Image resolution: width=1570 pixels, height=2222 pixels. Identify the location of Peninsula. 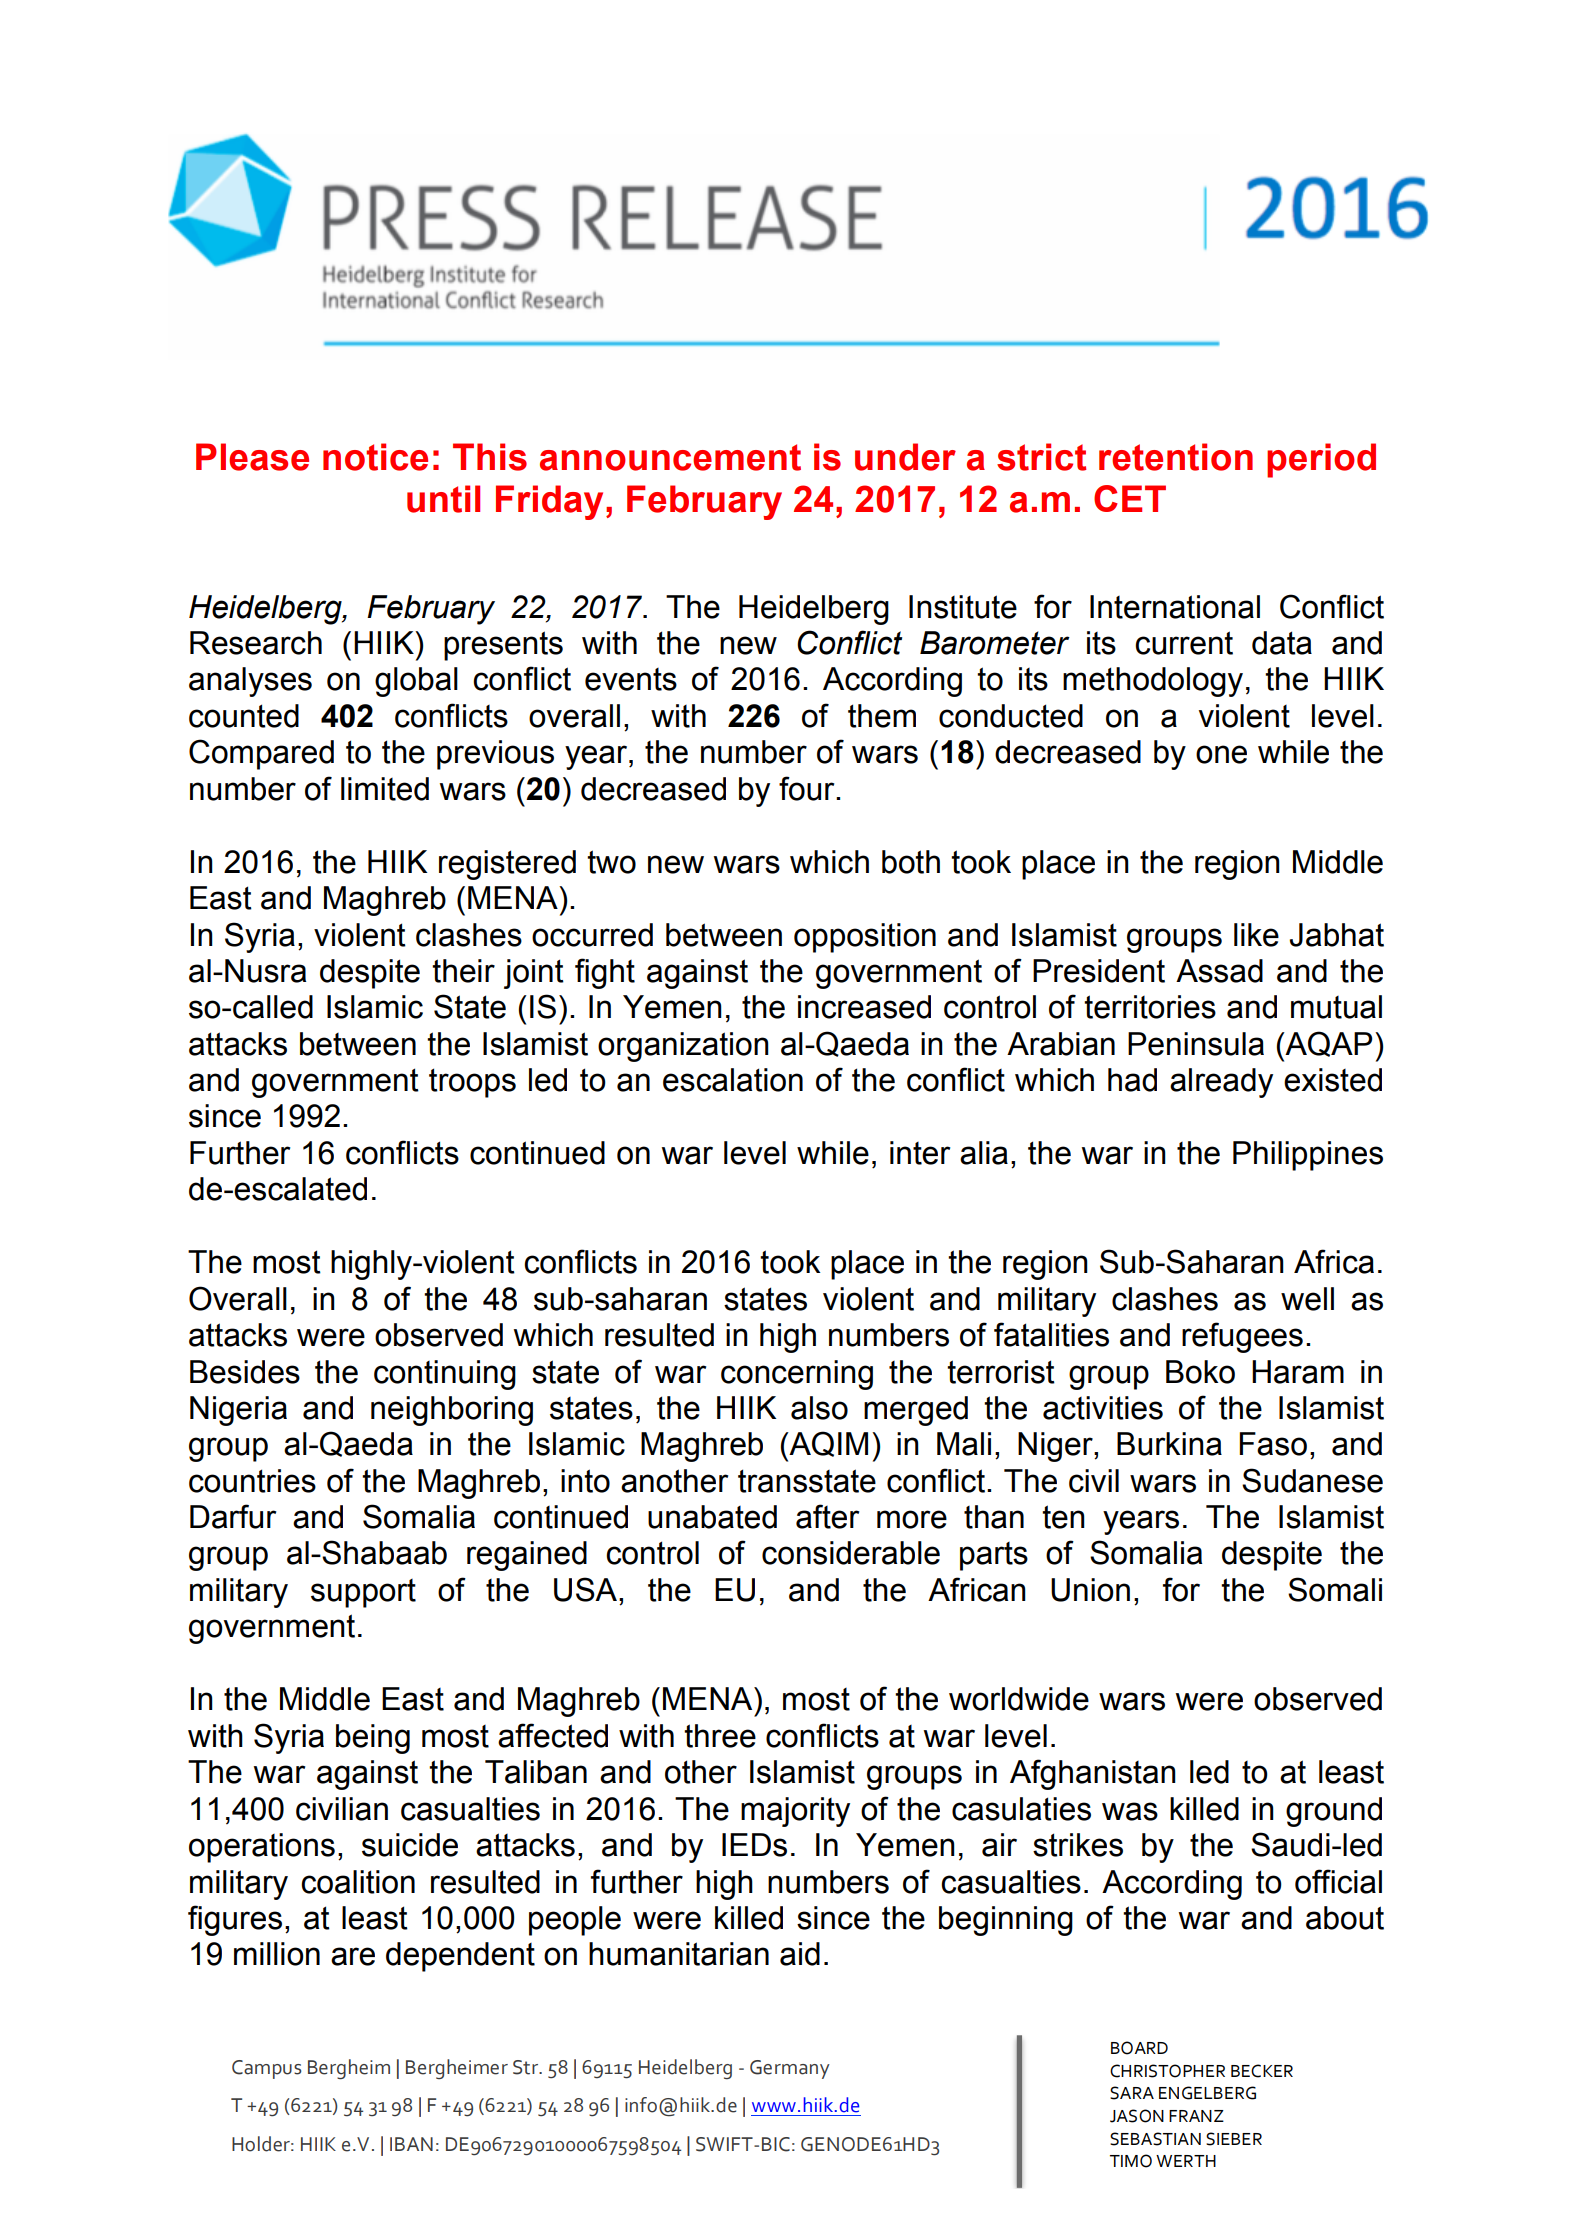
(1196, 1044).
